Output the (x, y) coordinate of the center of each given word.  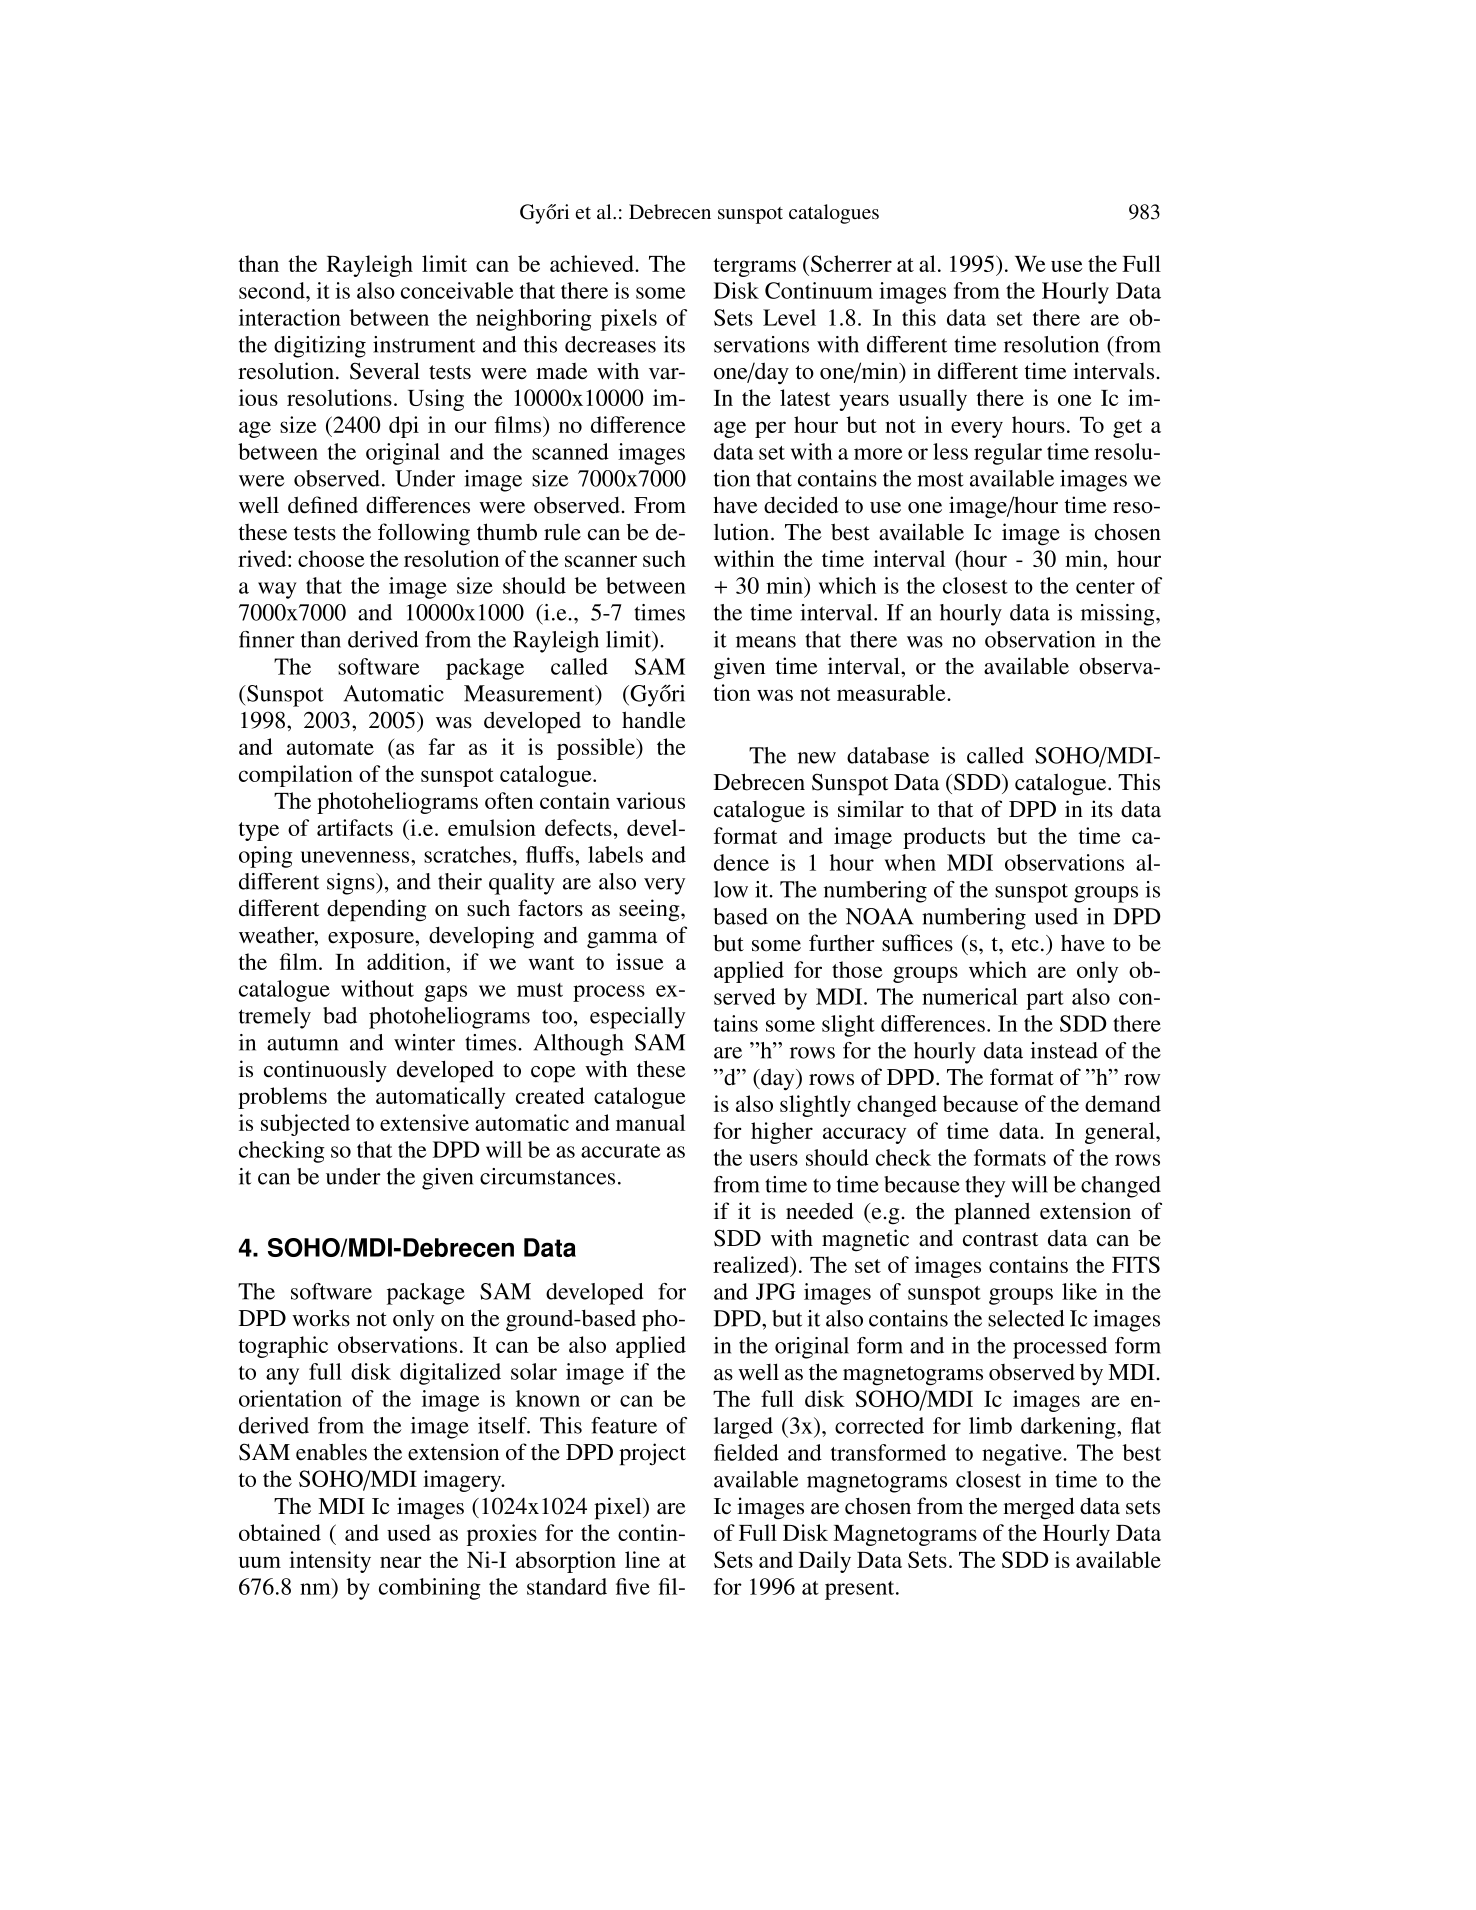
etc (1025, 944)
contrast (1001, 1239)
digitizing (320, 347)
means (766, 642)
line (642, 1559)
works (321, 1318)
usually (933, 400)
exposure (372, 940)
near (400, 1562)
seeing (650, 910)
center (1105, 587)
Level (789, 317)
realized (752, 1266)
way (277, 590)
